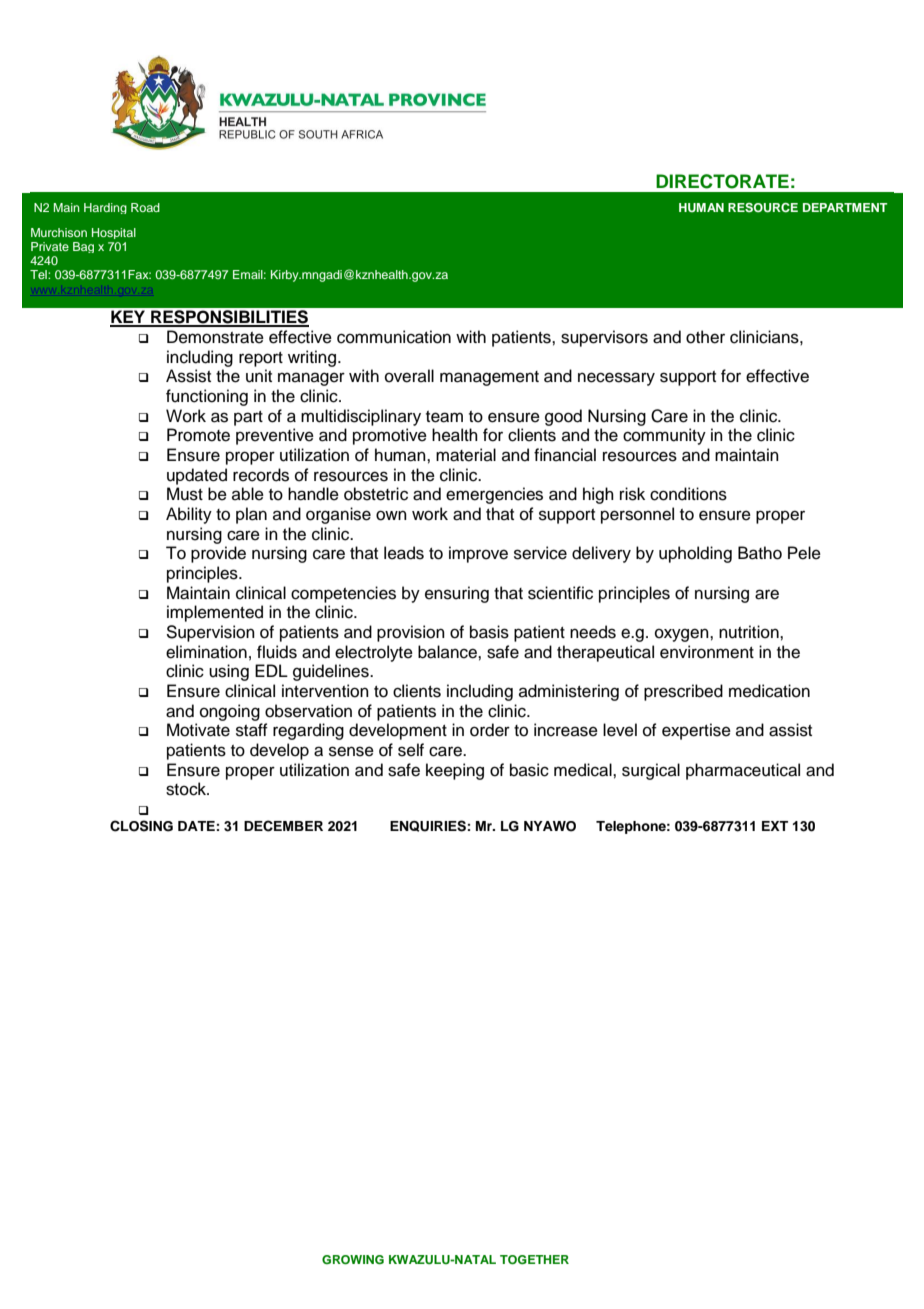  I want to click on communication, so click(394, 337).
